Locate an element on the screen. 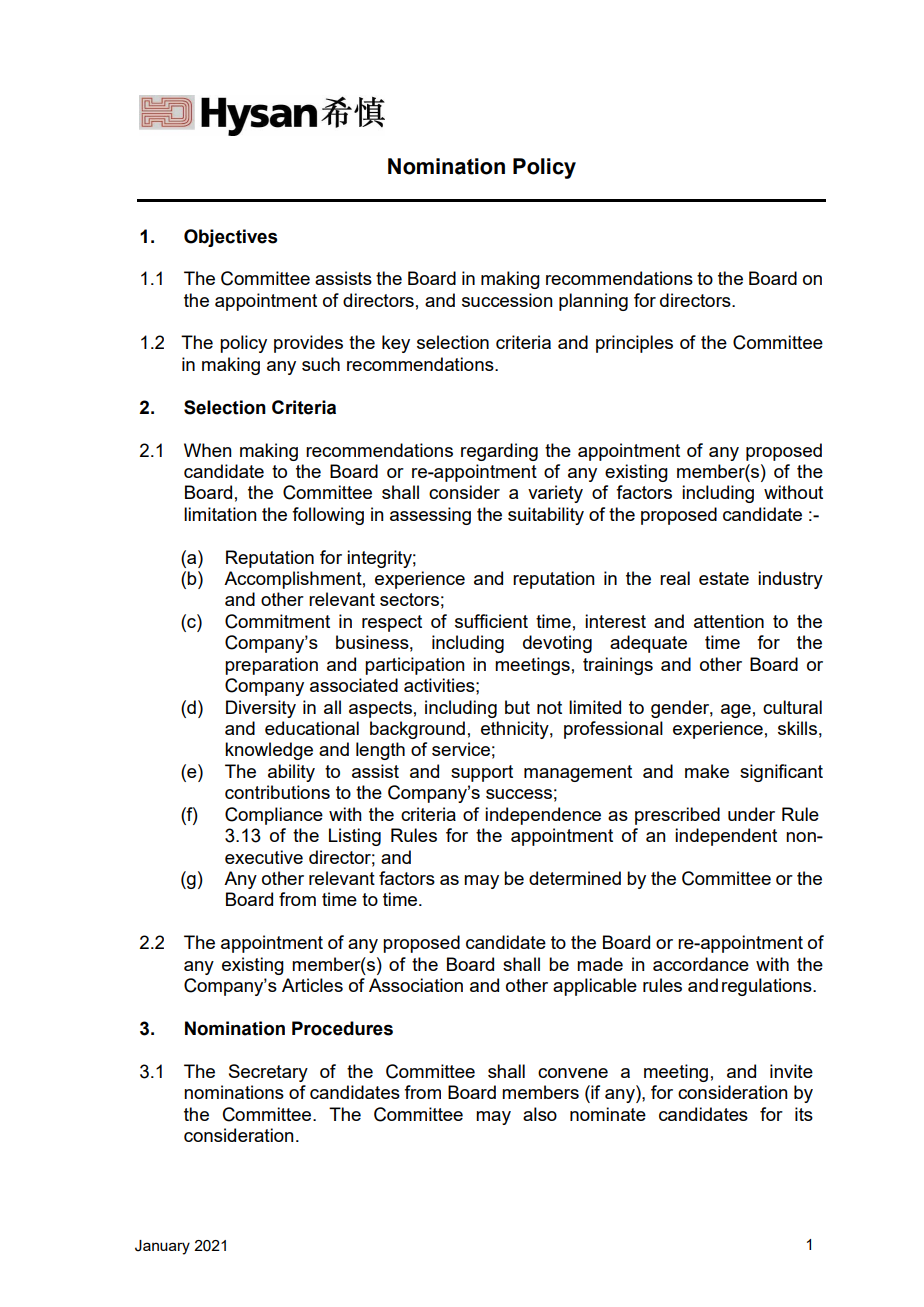  sufficient is located at coordinates (491, 621).
